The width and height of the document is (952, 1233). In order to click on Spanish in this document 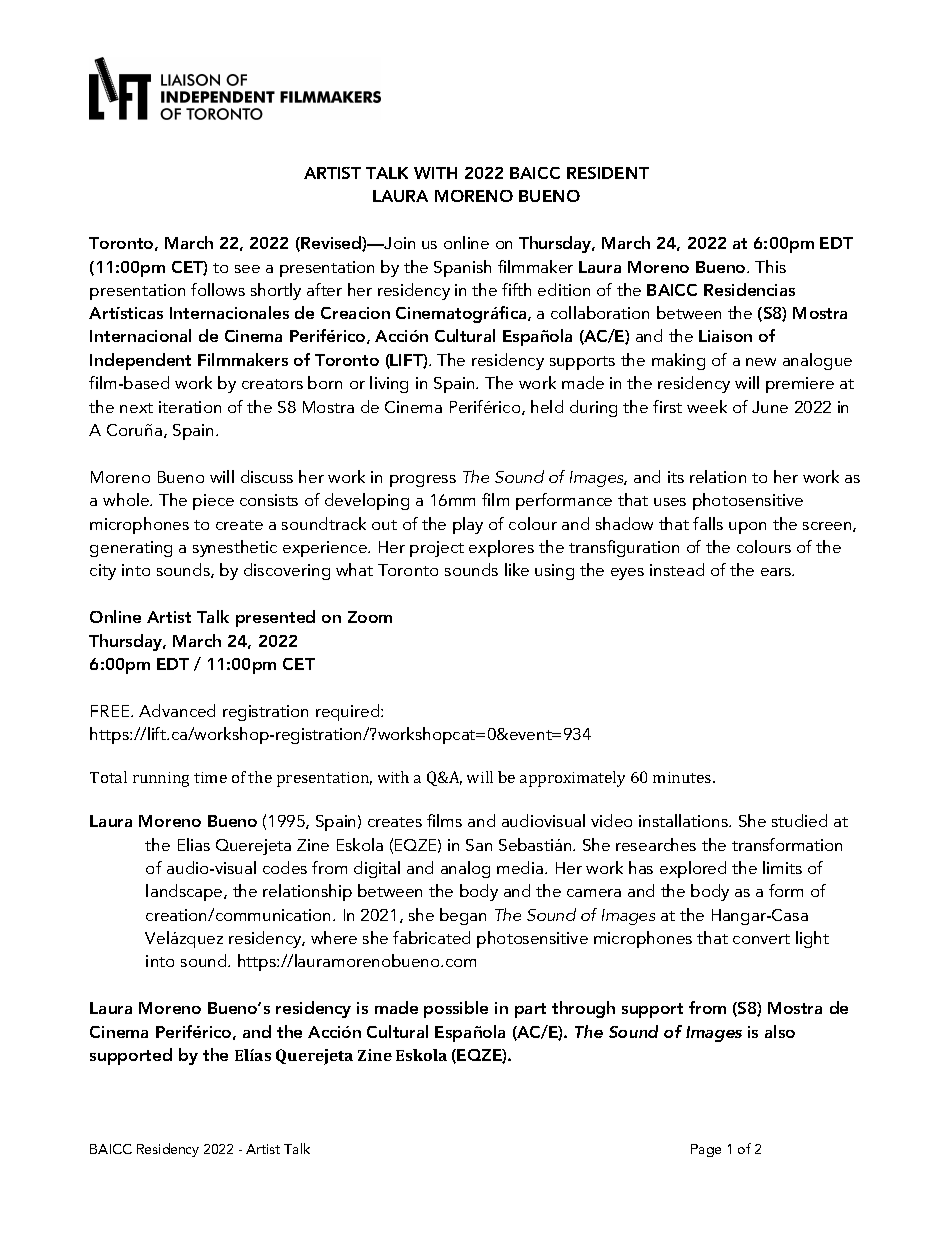, I will do `click(462, 268)`.
